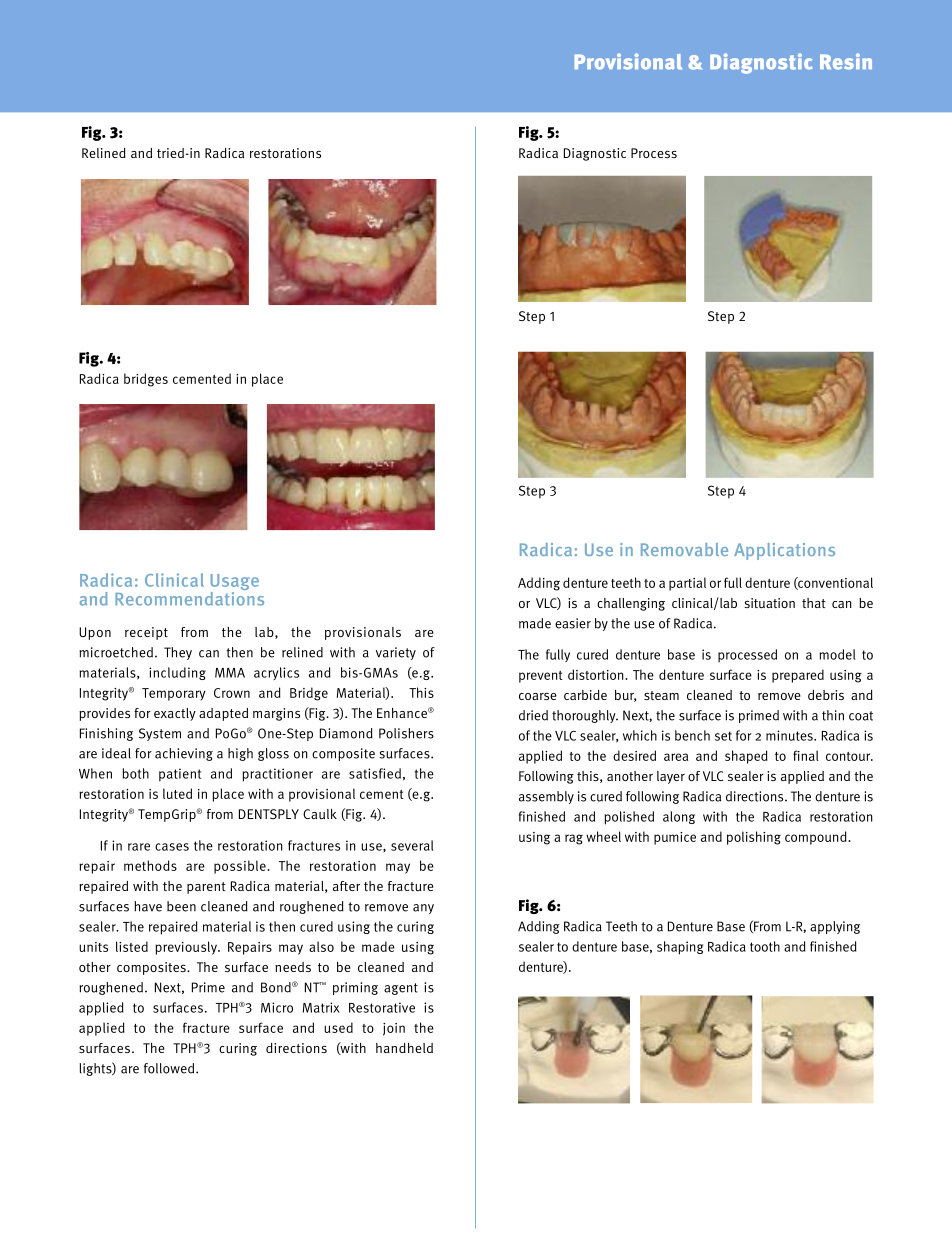 This page has width=952, height=1233. I want to click on Recommendations, so click(189, 597).
